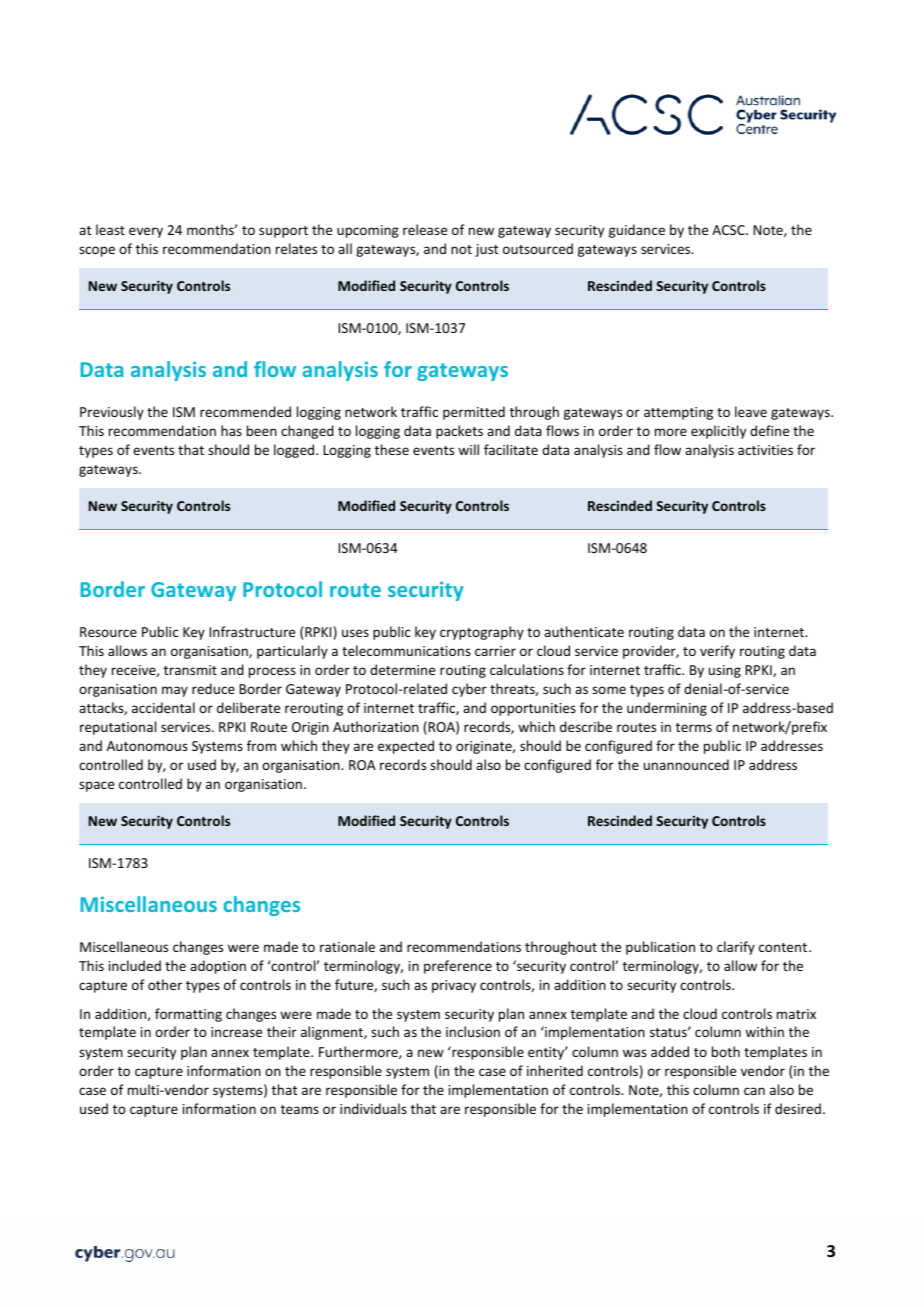 The image size is (924, 1307). What do you see at coordinates (736, 948) in the screenshot?
I see `clarify` at bounding box center [736, 948].
